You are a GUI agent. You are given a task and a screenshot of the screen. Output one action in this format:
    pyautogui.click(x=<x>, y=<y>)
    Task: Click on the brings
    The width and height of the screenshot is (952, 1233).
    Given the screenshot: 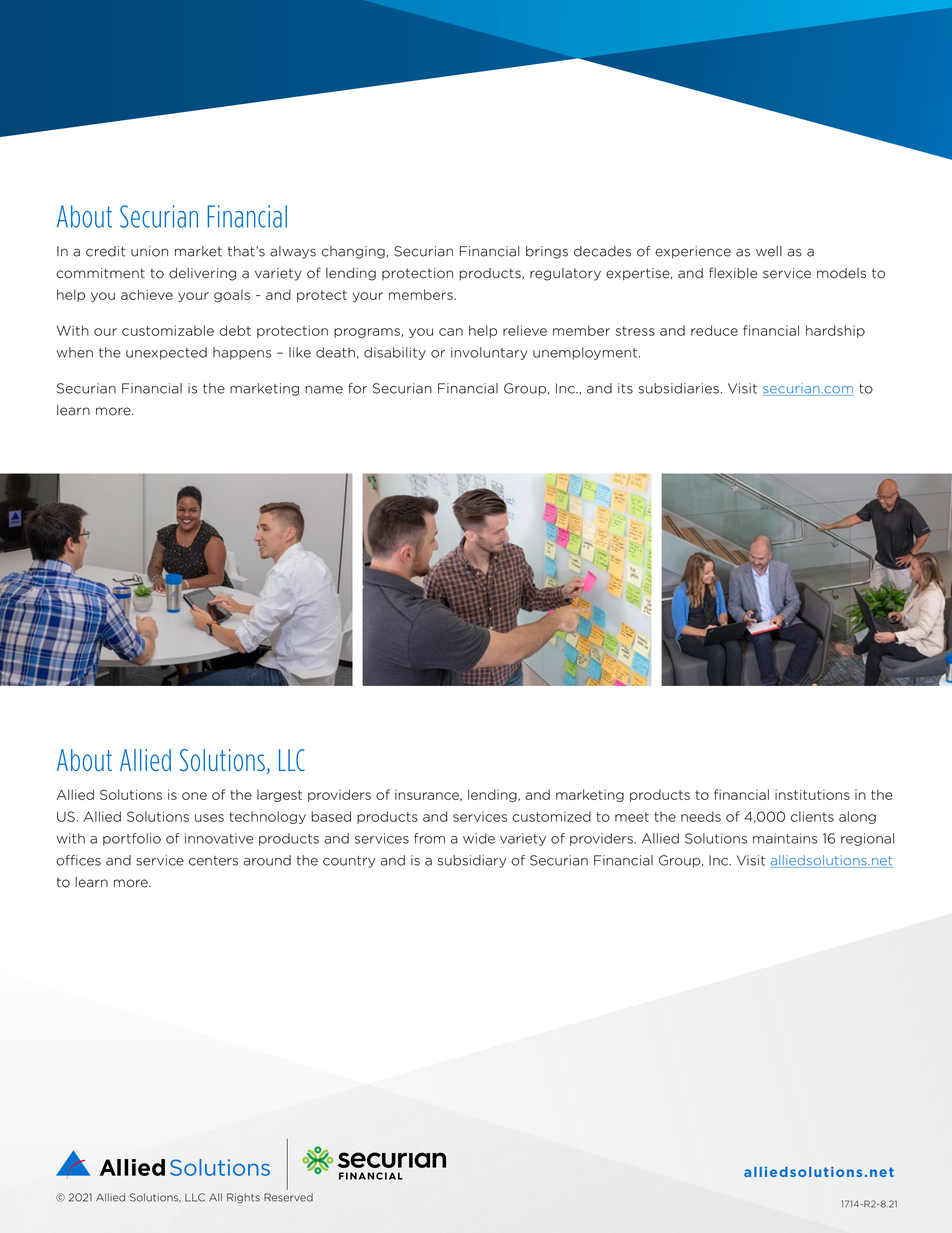 What is the action you would take?
    pyautogui.click(x=547, y=252)
